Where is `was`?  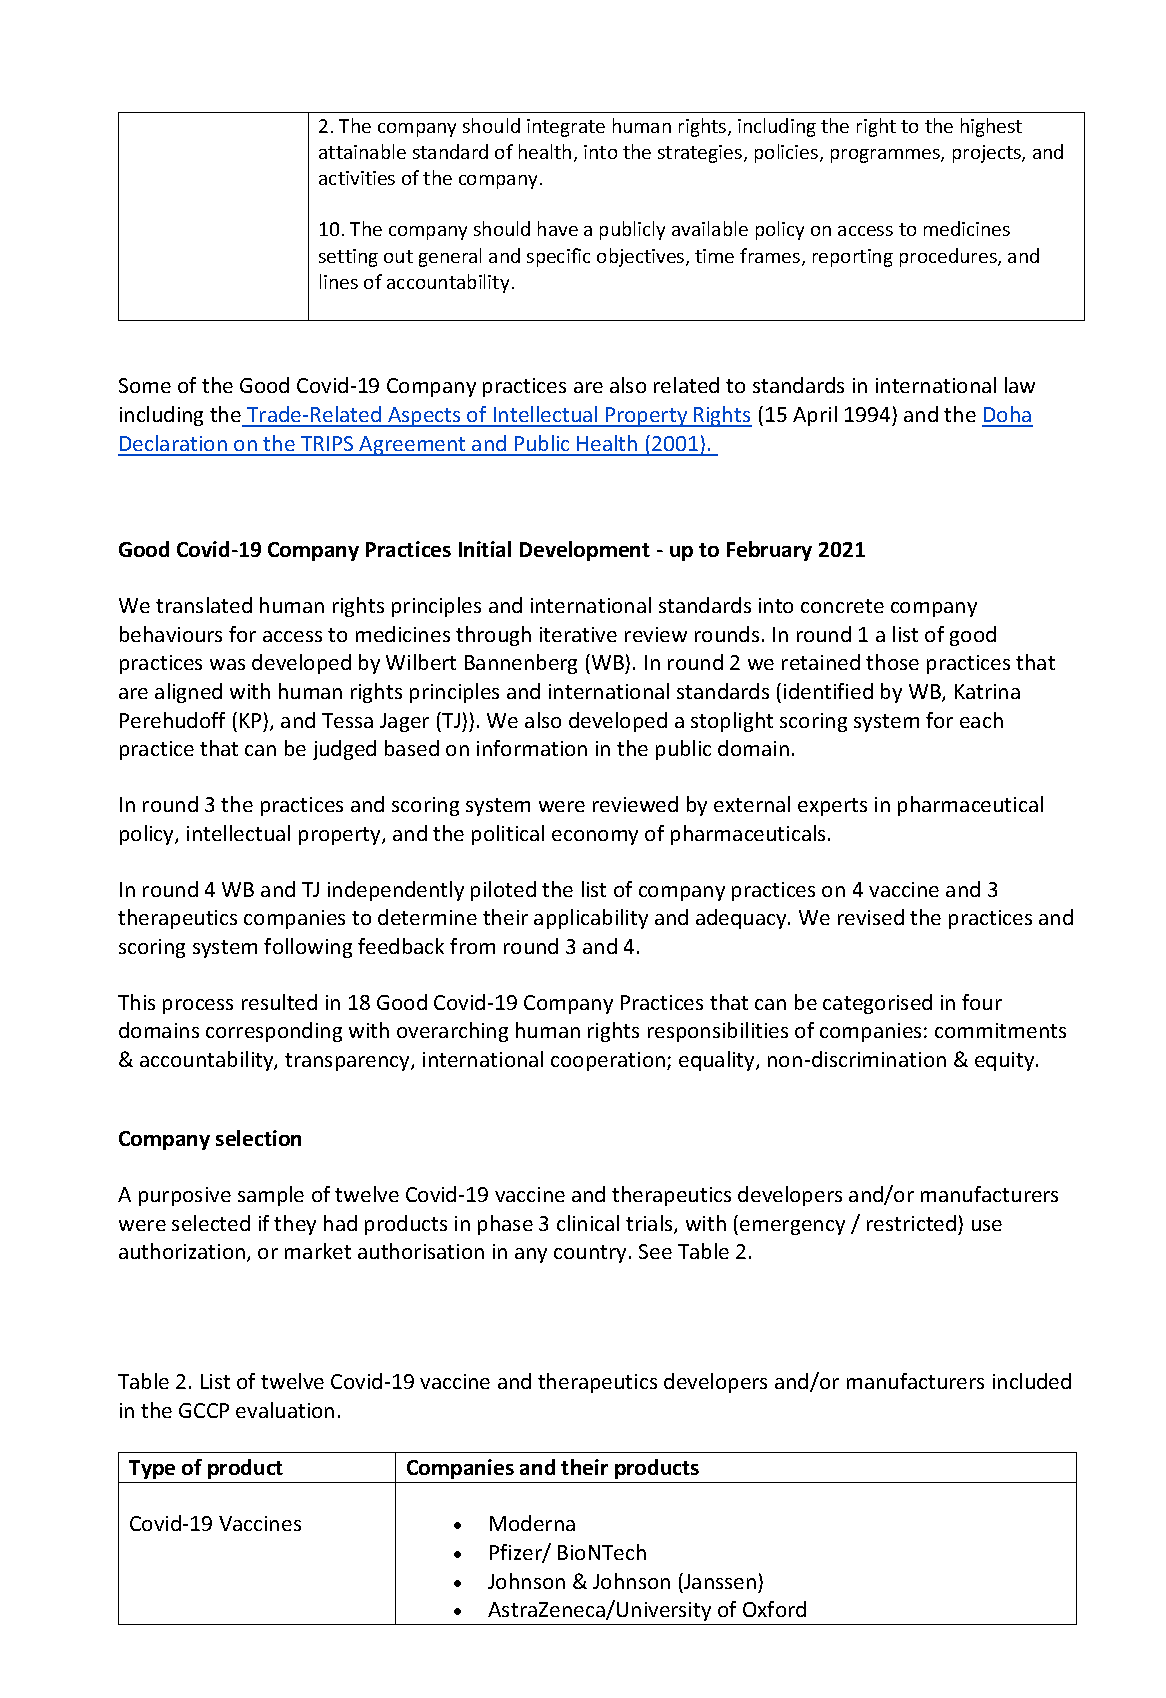
was is located at coordinates (227, 664).
